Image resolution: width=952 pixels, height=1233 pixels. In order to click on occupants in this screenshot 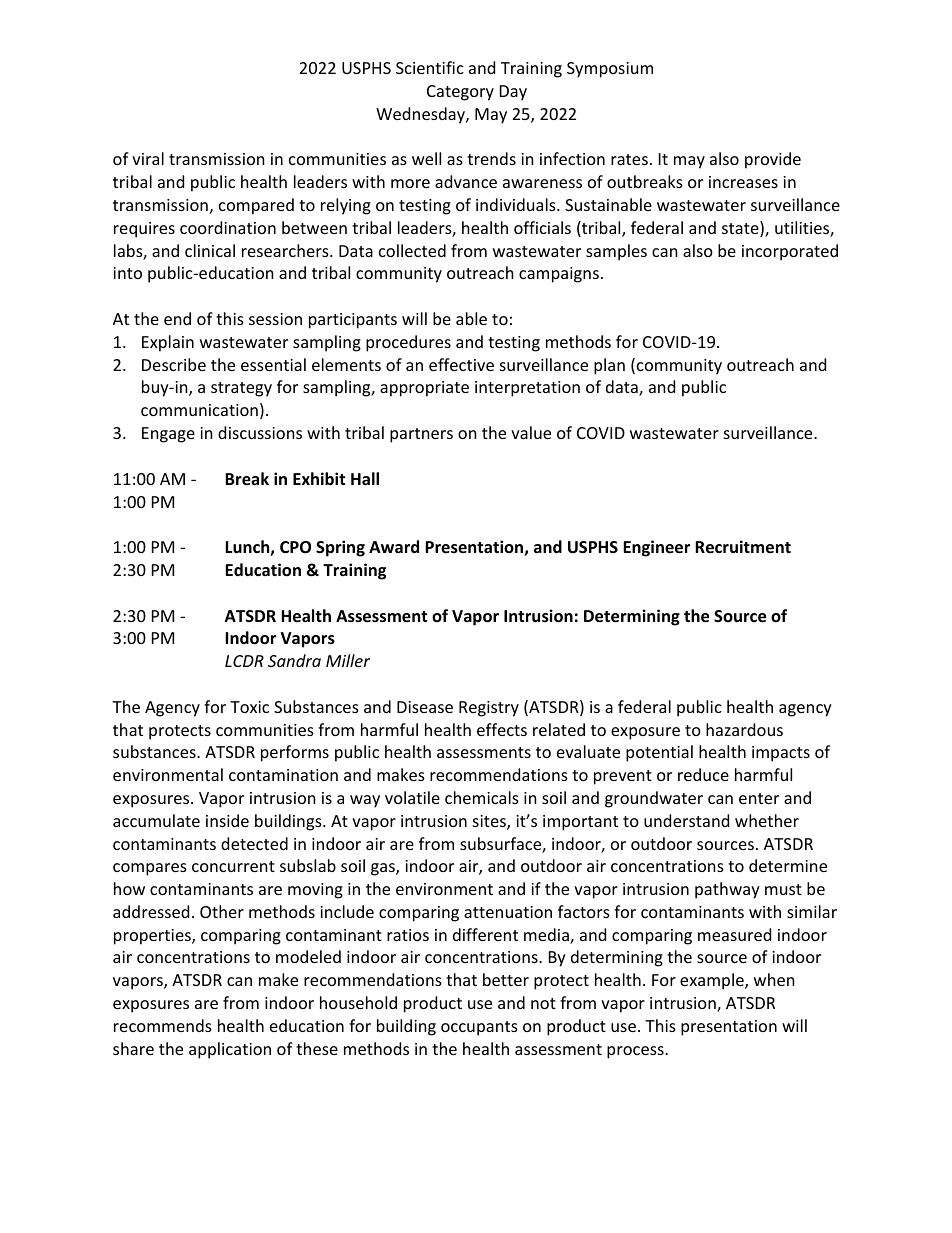, I will do `click(479, 1028)`.
